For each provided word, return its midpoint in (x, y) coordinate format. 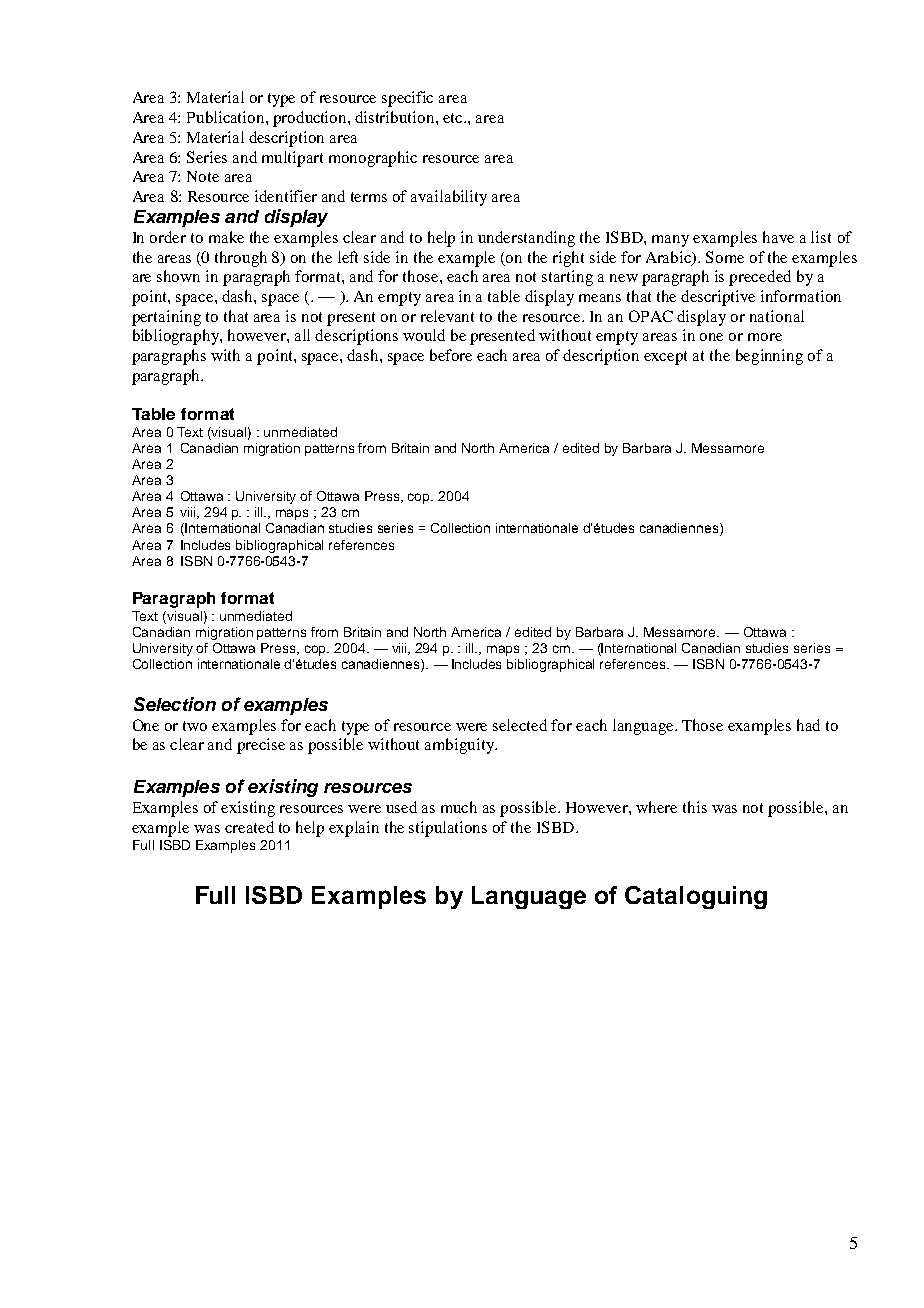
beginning (769, 357)
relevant (447, 316)
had (808, 725)
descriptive (718, 298)
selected (520, 725)
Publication (227, 117)
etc (454, 118)
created (249, 827)
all (302, 335)
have (778, 237)
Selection (175, 704)
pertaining (166, 318)
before (451, 355)
